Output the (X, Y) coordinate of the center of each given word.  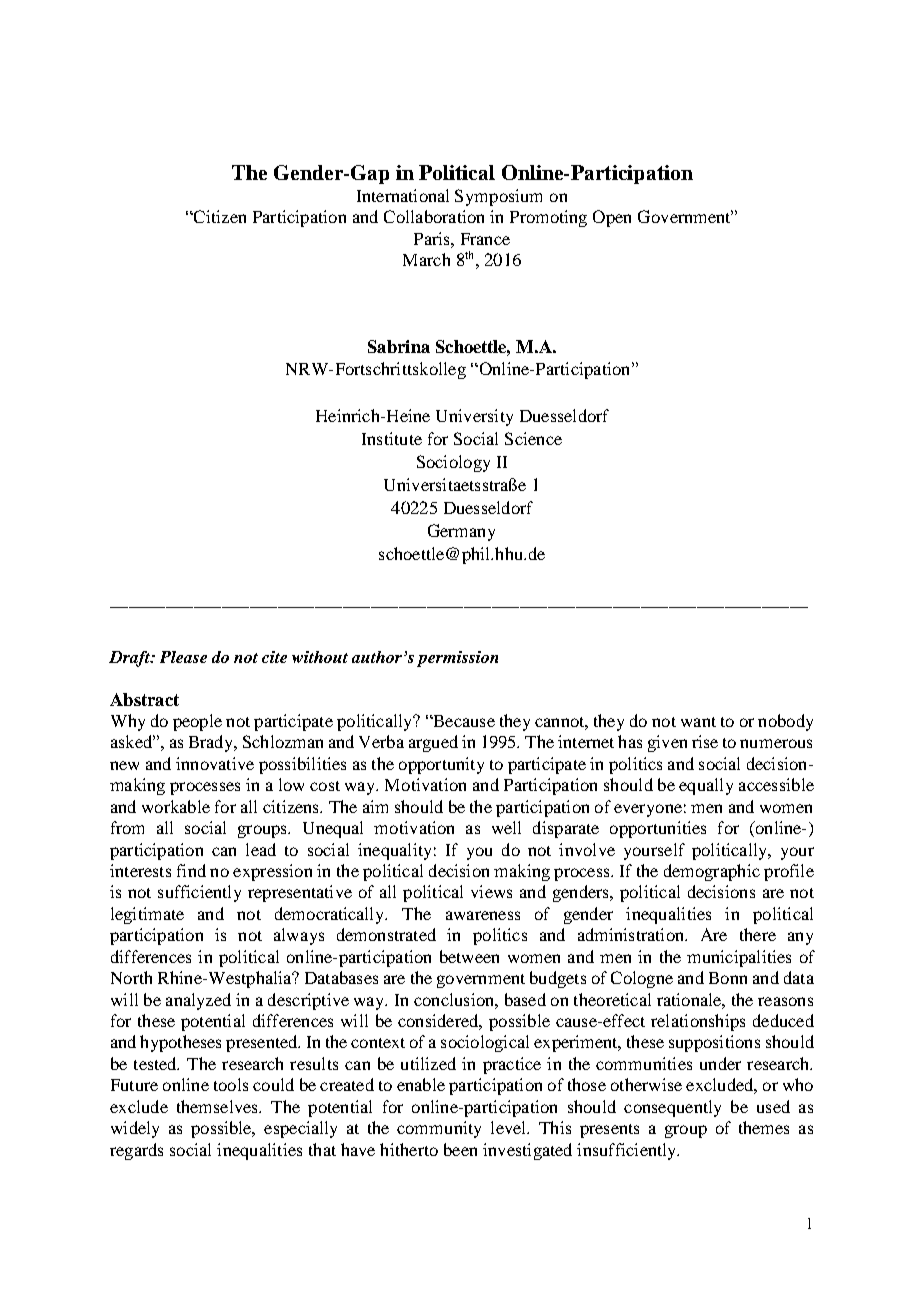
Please (183, 657)
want (698, 722)
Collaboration (434, 216)
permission (457, 659)
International (403, 195)
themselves (218, 1106)
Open (612, 218)
